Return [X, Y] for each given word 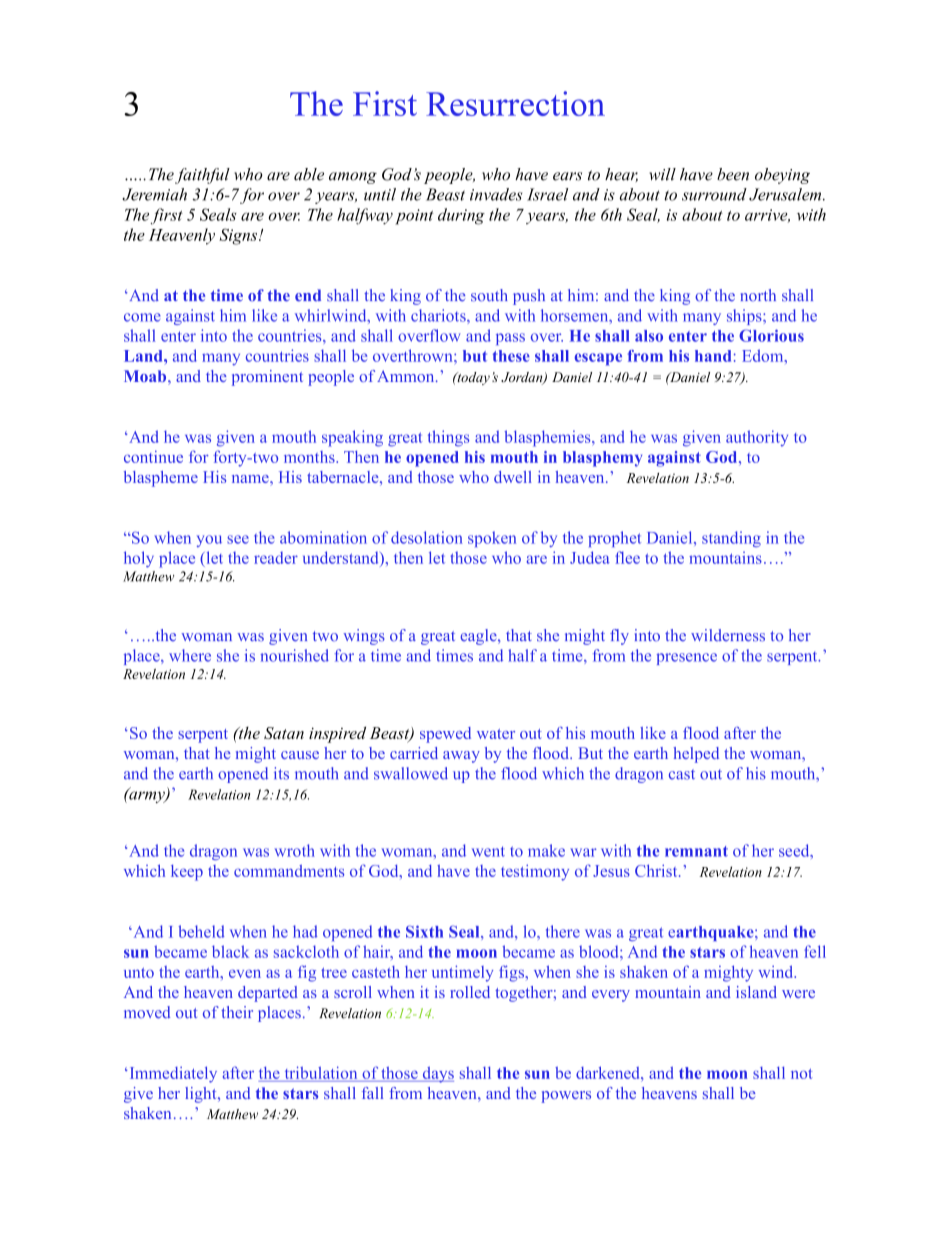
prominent [267, 378]
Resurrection [515, 103]
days [437, 1075]
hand [713, 356]
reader [276, 557]
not [802, 1074]
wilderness [728, 635]
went [488, 851]
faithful [202, 176]
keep [187, 873]
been [733, 174]
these [511, 356]
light [202, 1095]
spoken [492, 539]
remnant [696, 851]
